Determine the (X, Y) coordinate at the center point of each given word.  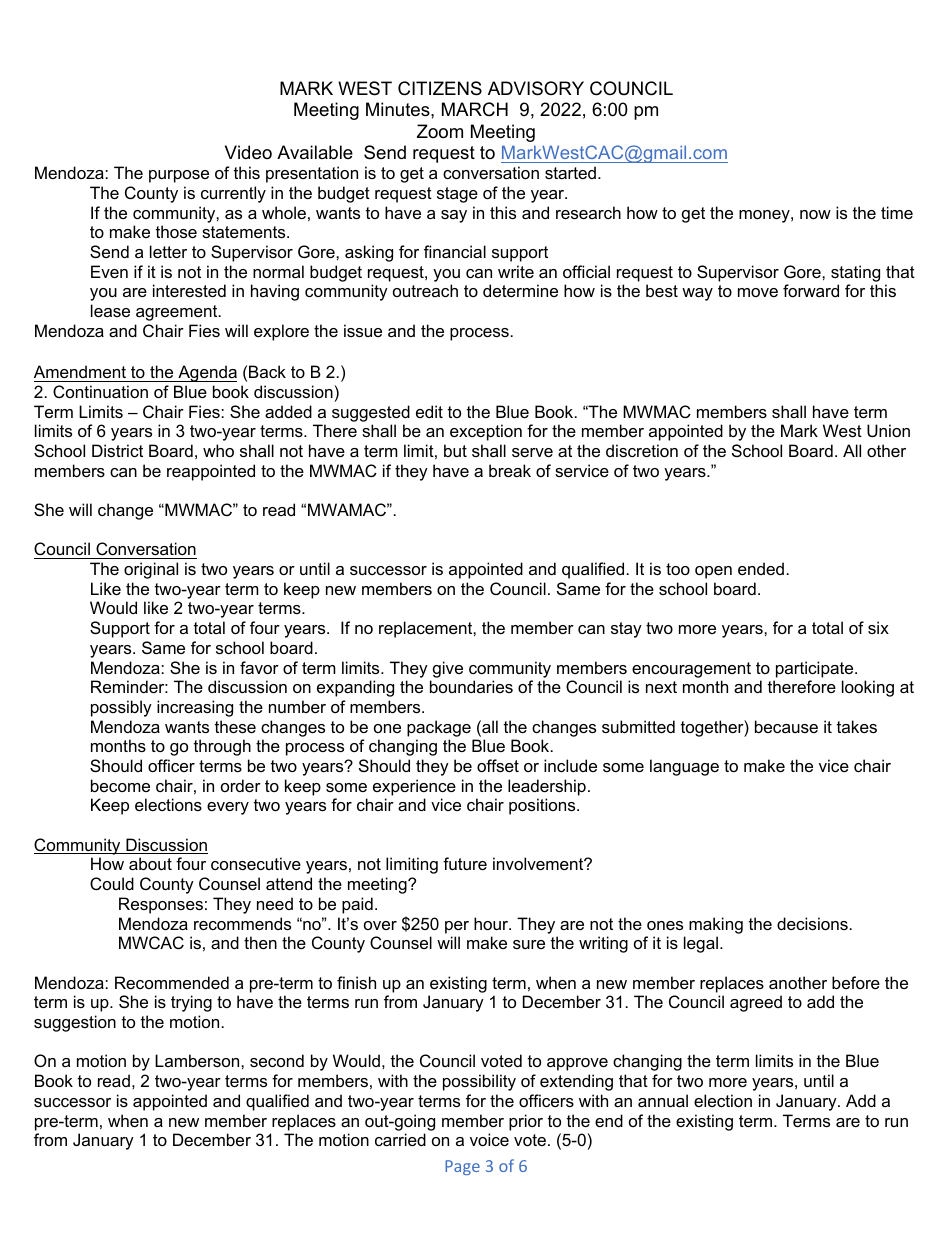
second (277, 1060)
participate (816, 669)
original (151, 570)
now (815, 214)
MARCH (475, 109)
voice (489, 1139)
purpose (179, 176)
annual (663, 1100)
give (448, 669)
